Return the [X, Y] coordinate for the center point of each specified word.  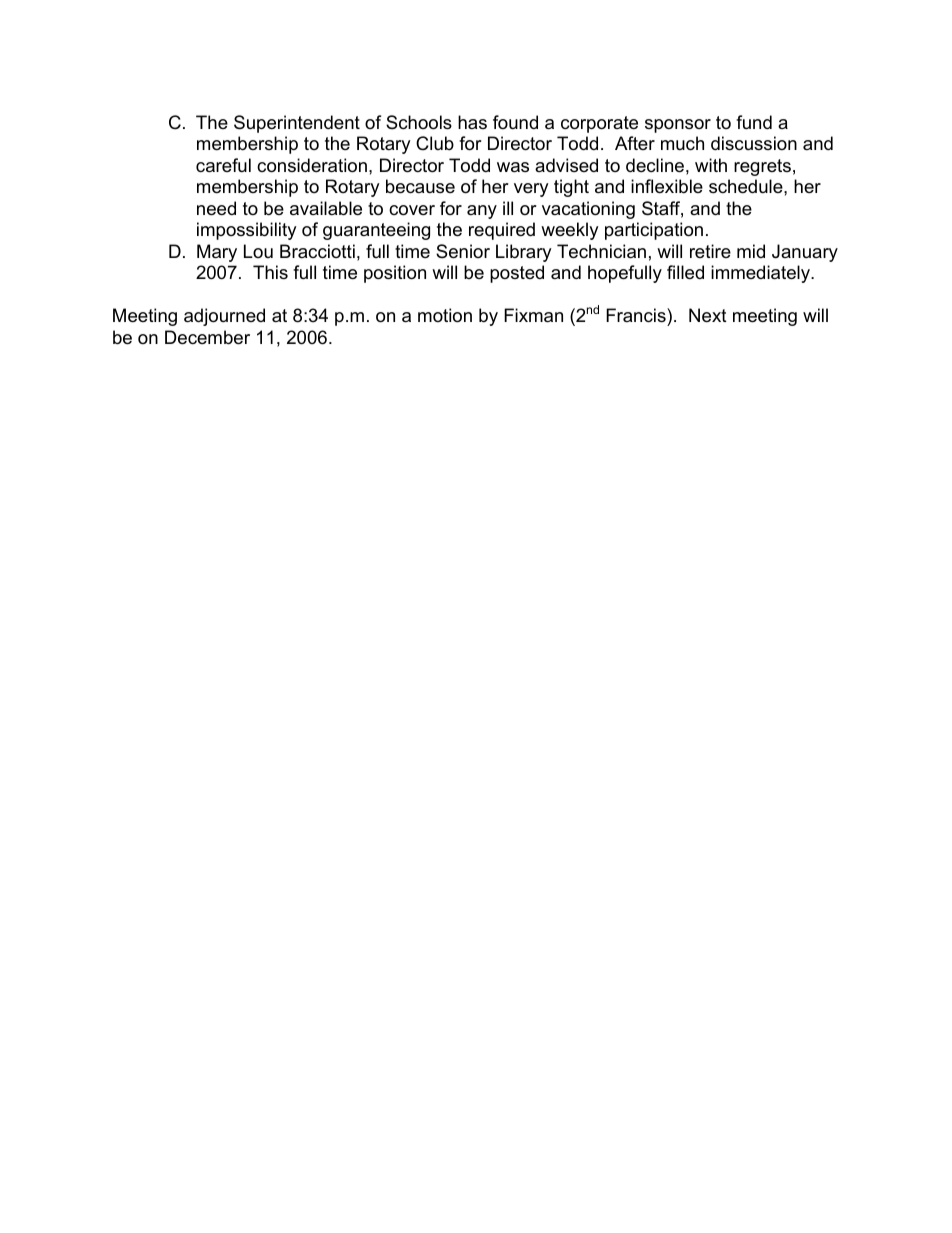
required [502, 231]
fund [754, 122]
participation [654, 231]
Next [708, 315]
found [515, 122]
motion [445, 315]
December [207, 337]
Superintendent [297, 124]
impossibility [247, 231]
